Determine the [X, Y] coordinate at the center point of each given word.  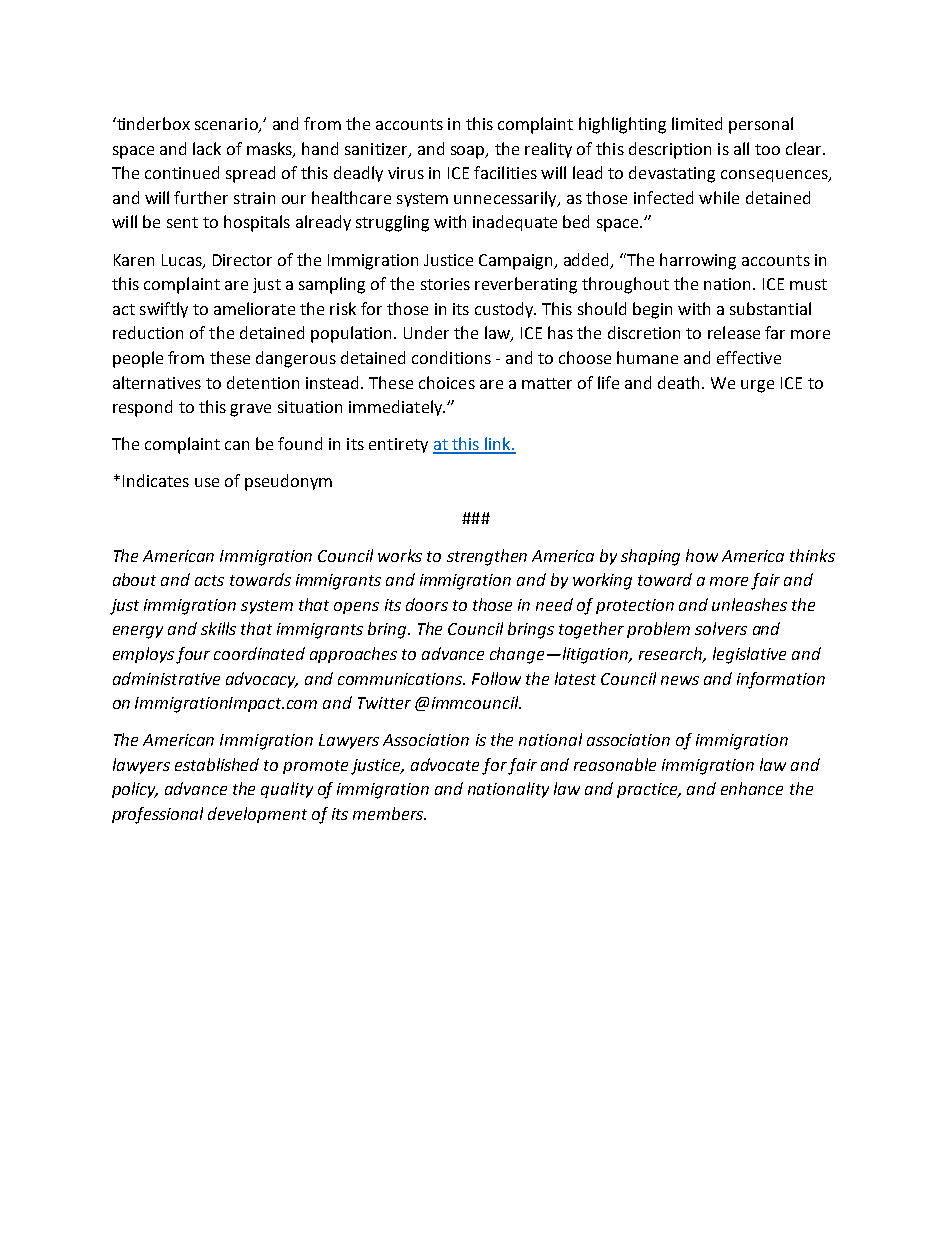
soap [469, 152]
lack [207, 148]
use [207, 482]
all [741, 148]
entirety [398, 445]
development [257, 815]
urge [757, 386]
